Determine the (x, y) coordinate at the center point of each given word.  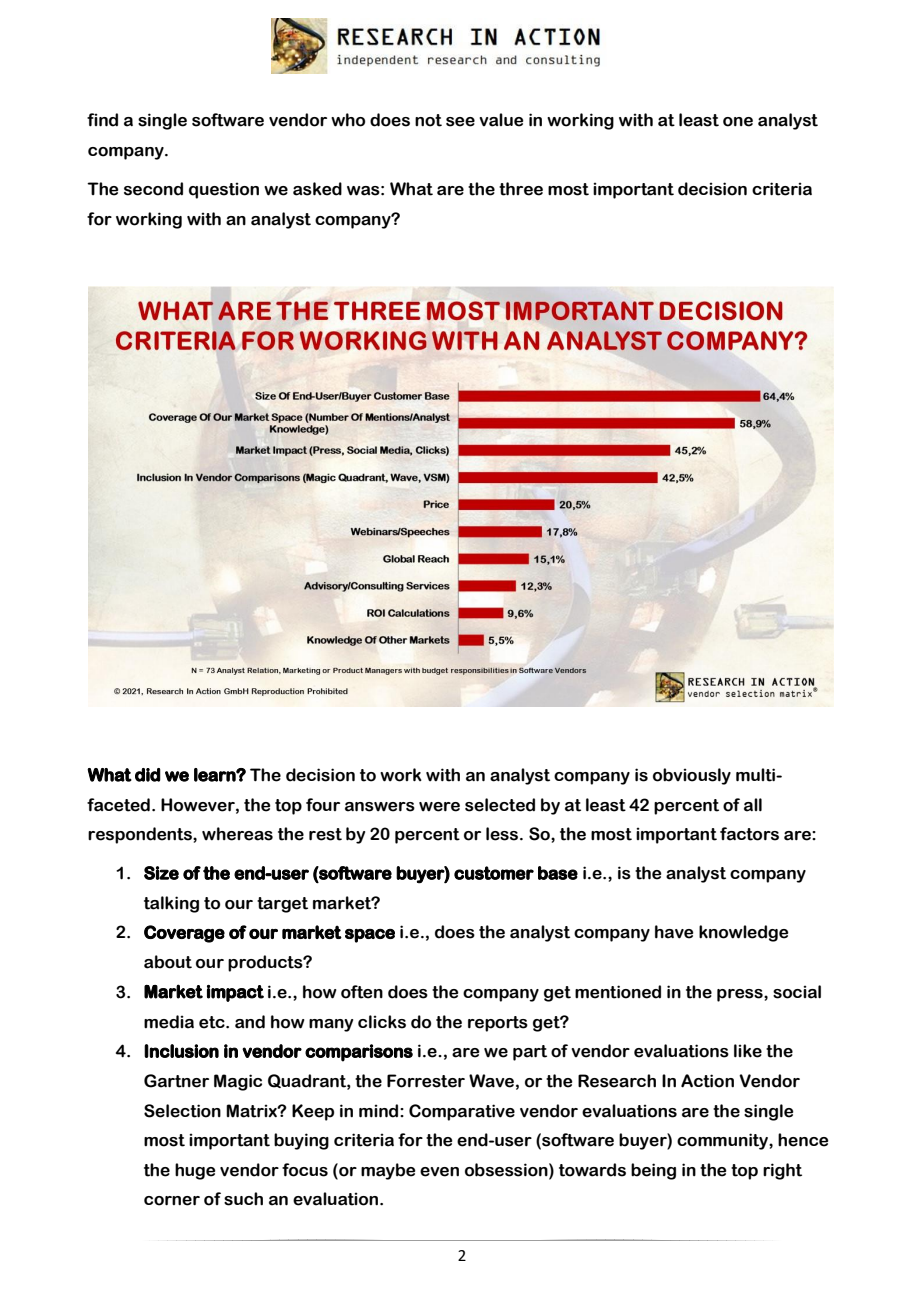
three (521, 189)
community (723, 1141)
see (460, 122)
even (439, 1172)
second (153, 189)
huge (195, 1171)
